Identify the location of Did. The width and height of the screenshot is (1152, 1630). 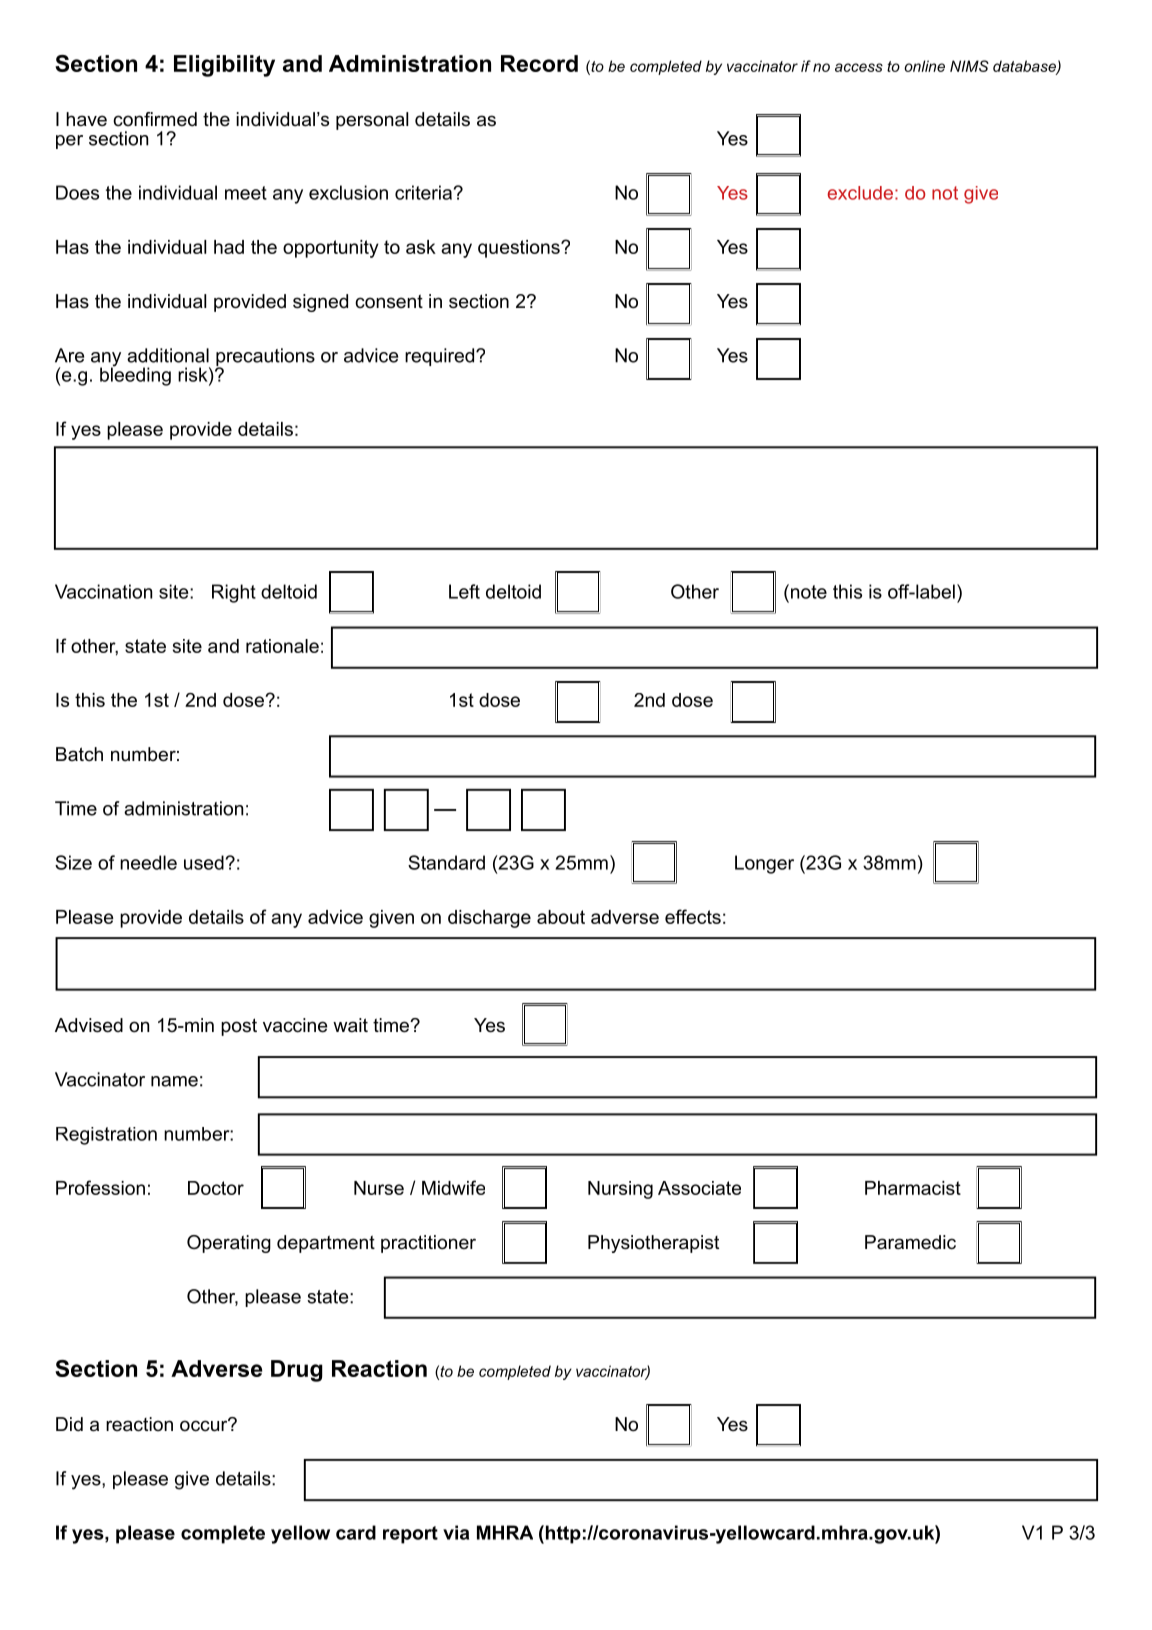
(69, 1424).
